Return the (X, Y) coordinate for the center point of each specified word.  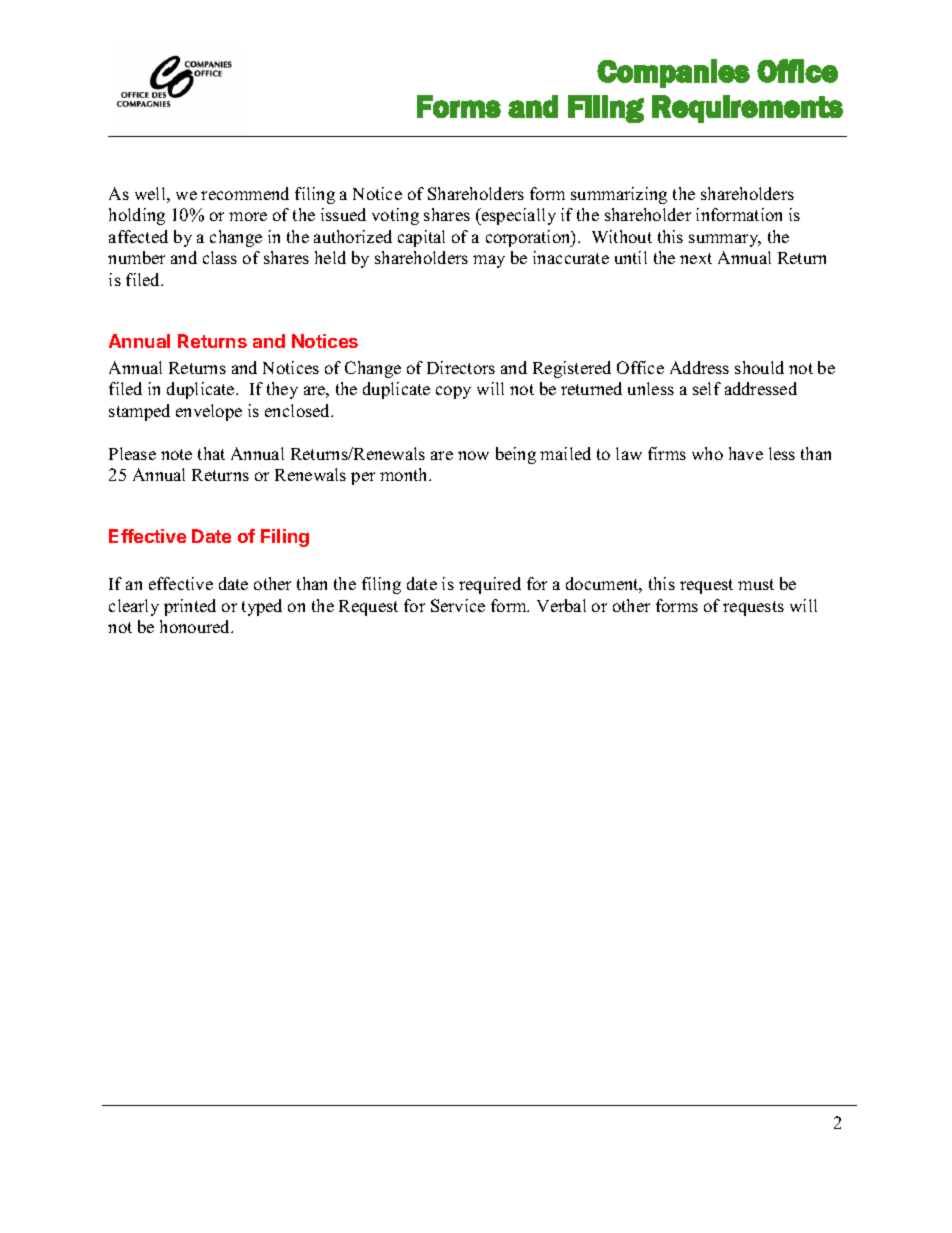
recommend (245, 193)
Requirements (747, 109)
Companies (673, 73)
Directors (461, 367)
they (282, 390)
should (759, 367)
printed (190, 607)
